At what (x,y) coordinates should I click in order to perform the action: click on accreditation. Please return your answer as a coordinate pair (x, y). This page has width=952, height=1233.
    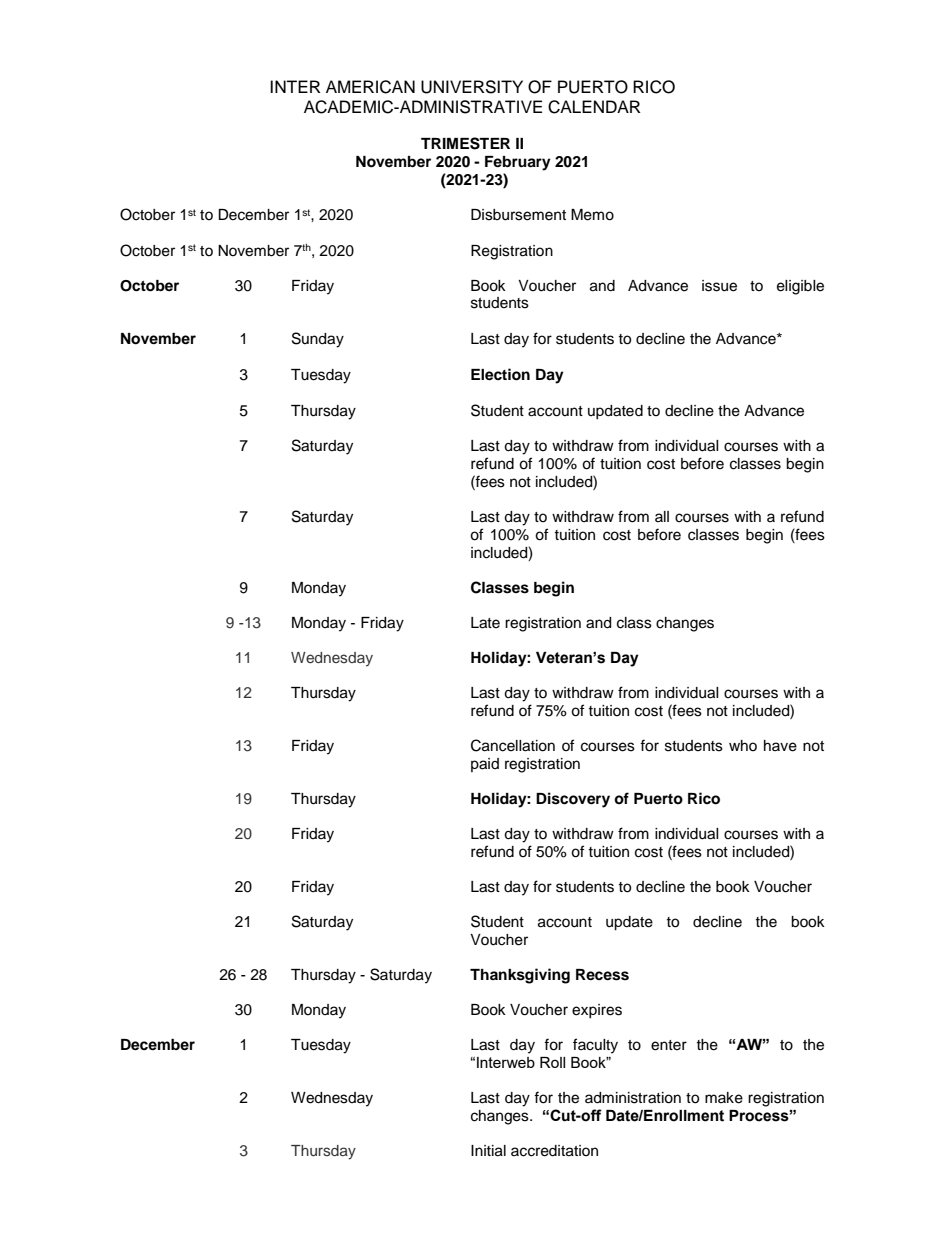
    Looking at the image, I should click on (554, 1151).
